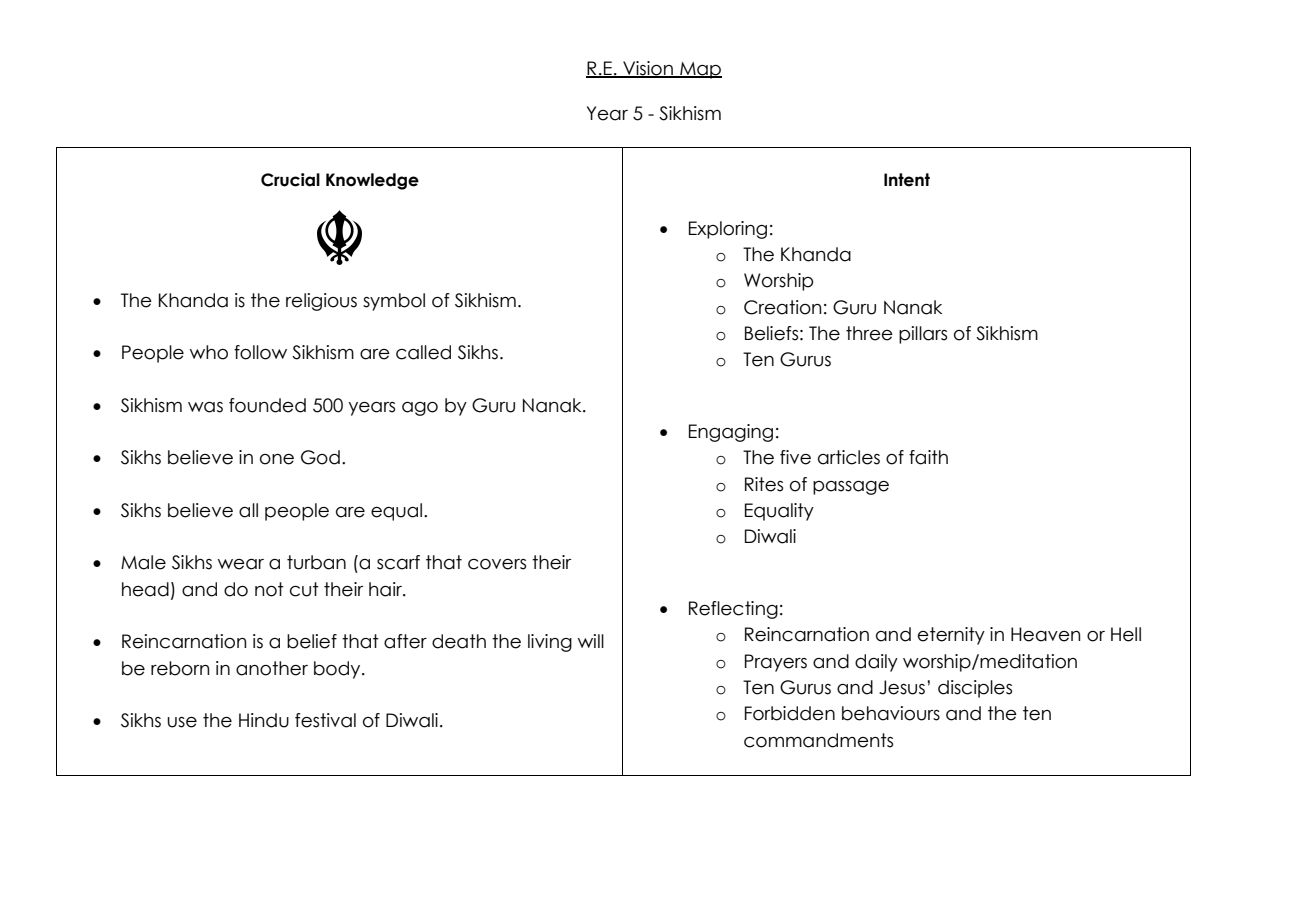  What do you see at coordinates (764, 484) in the screenshot?
I see `Rites` at bounding box center [764, 484].
